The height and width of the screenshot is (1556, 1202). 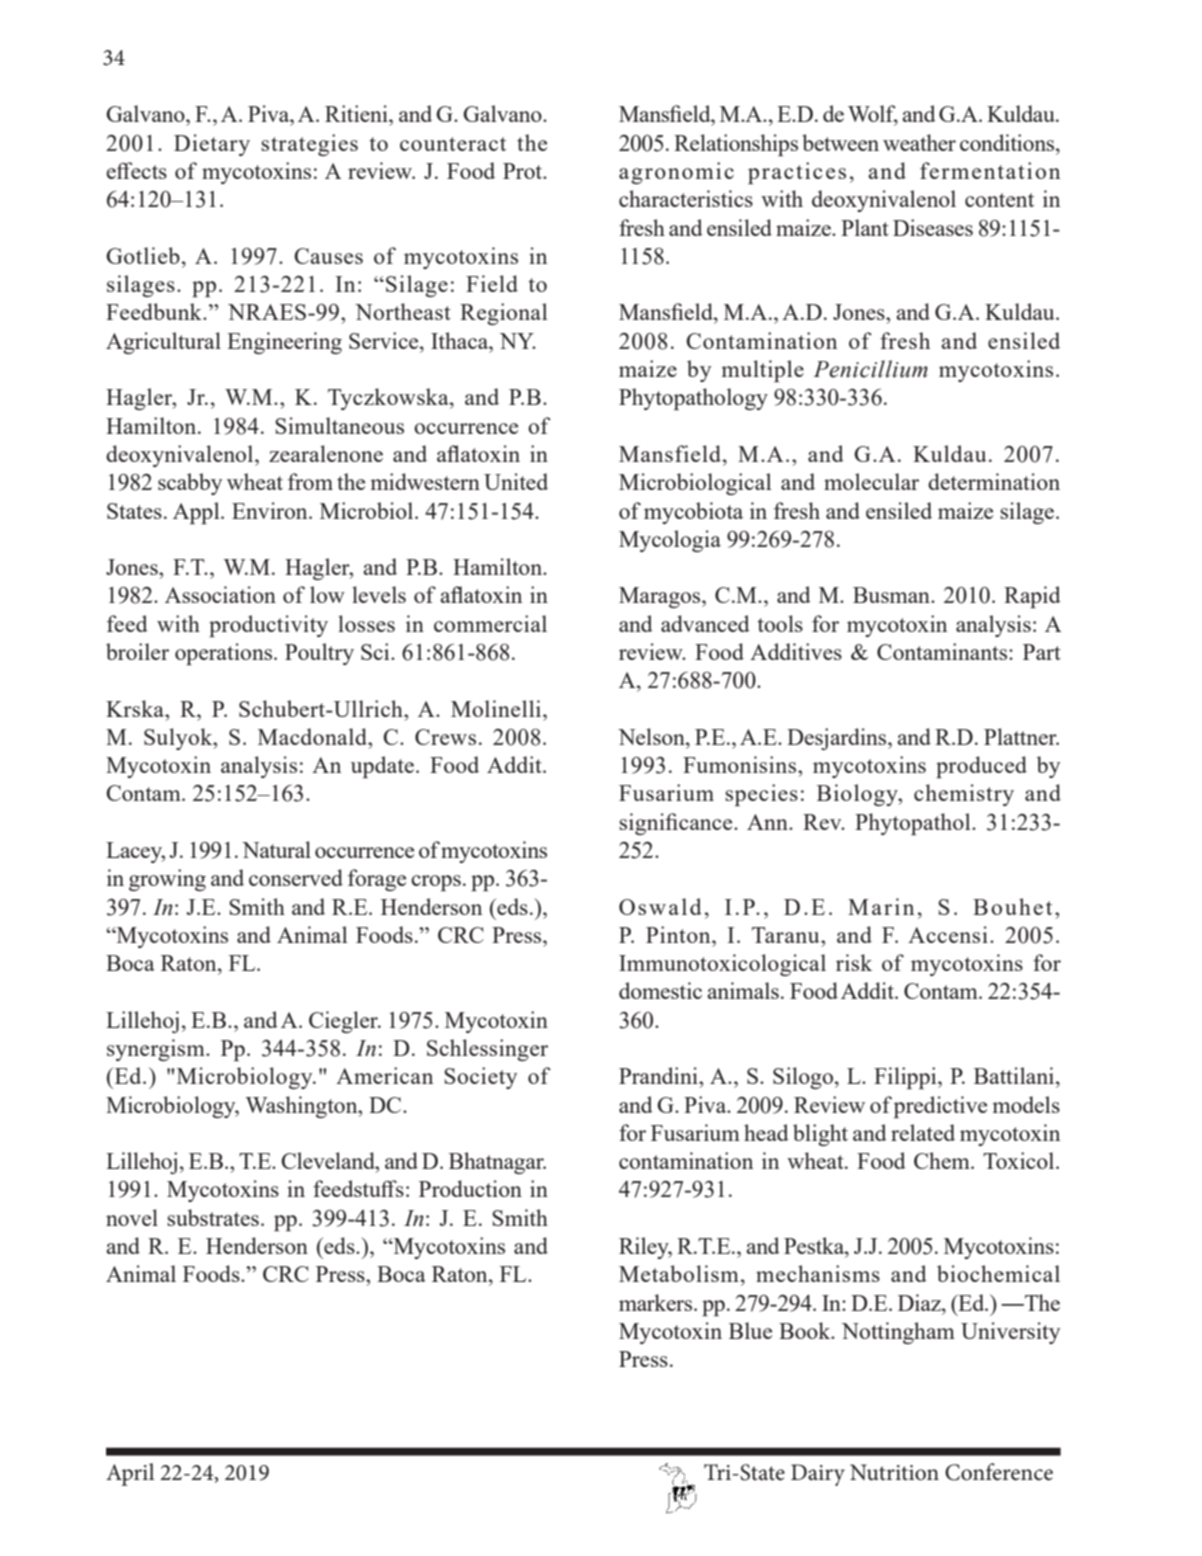 What do you see at coordinates (524, 171) in the screenshot?
I see `Prot` at bounding box center [524, 171].
